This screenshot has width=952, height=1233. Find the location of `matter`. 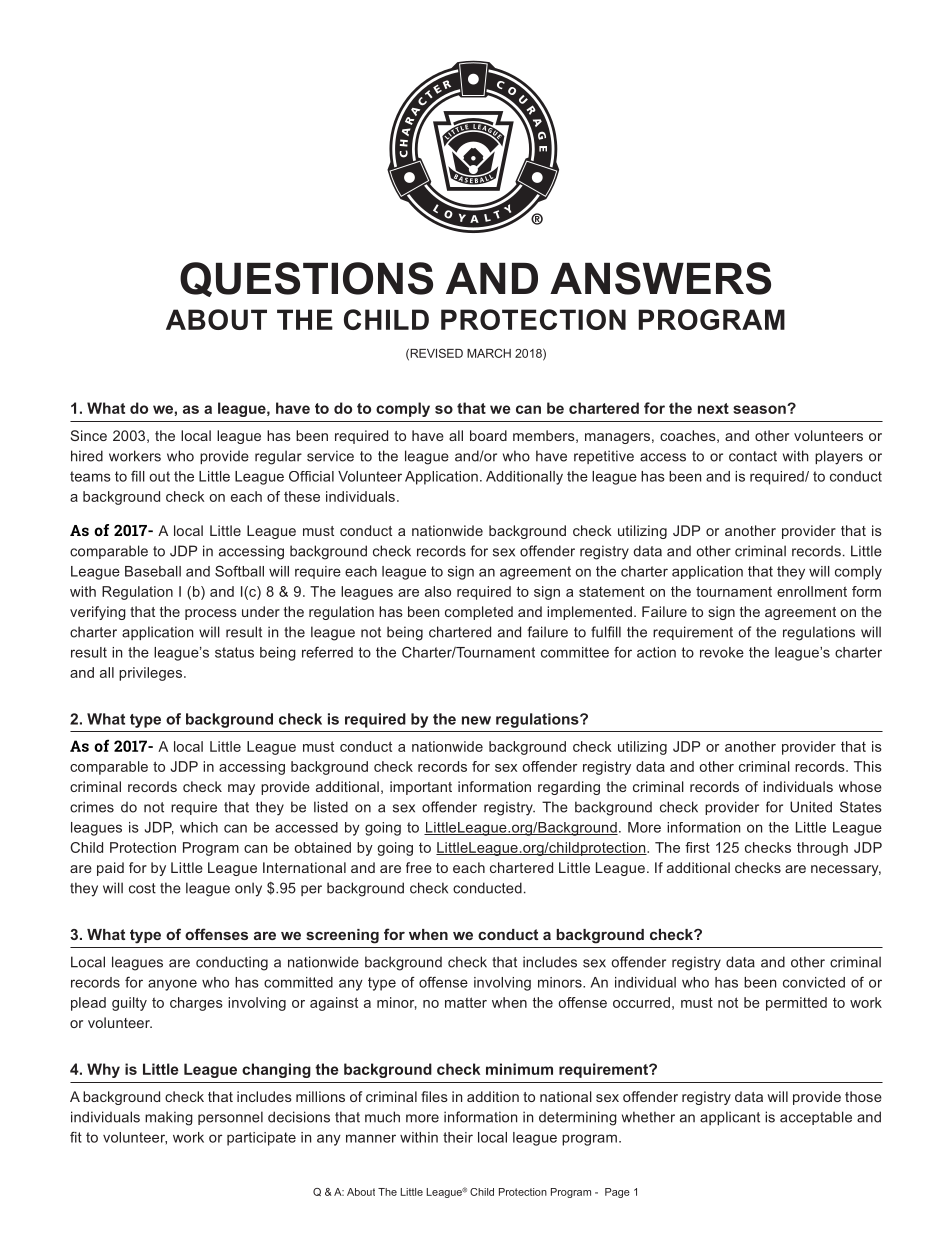

matter is located at coordinates (466, 1002).
